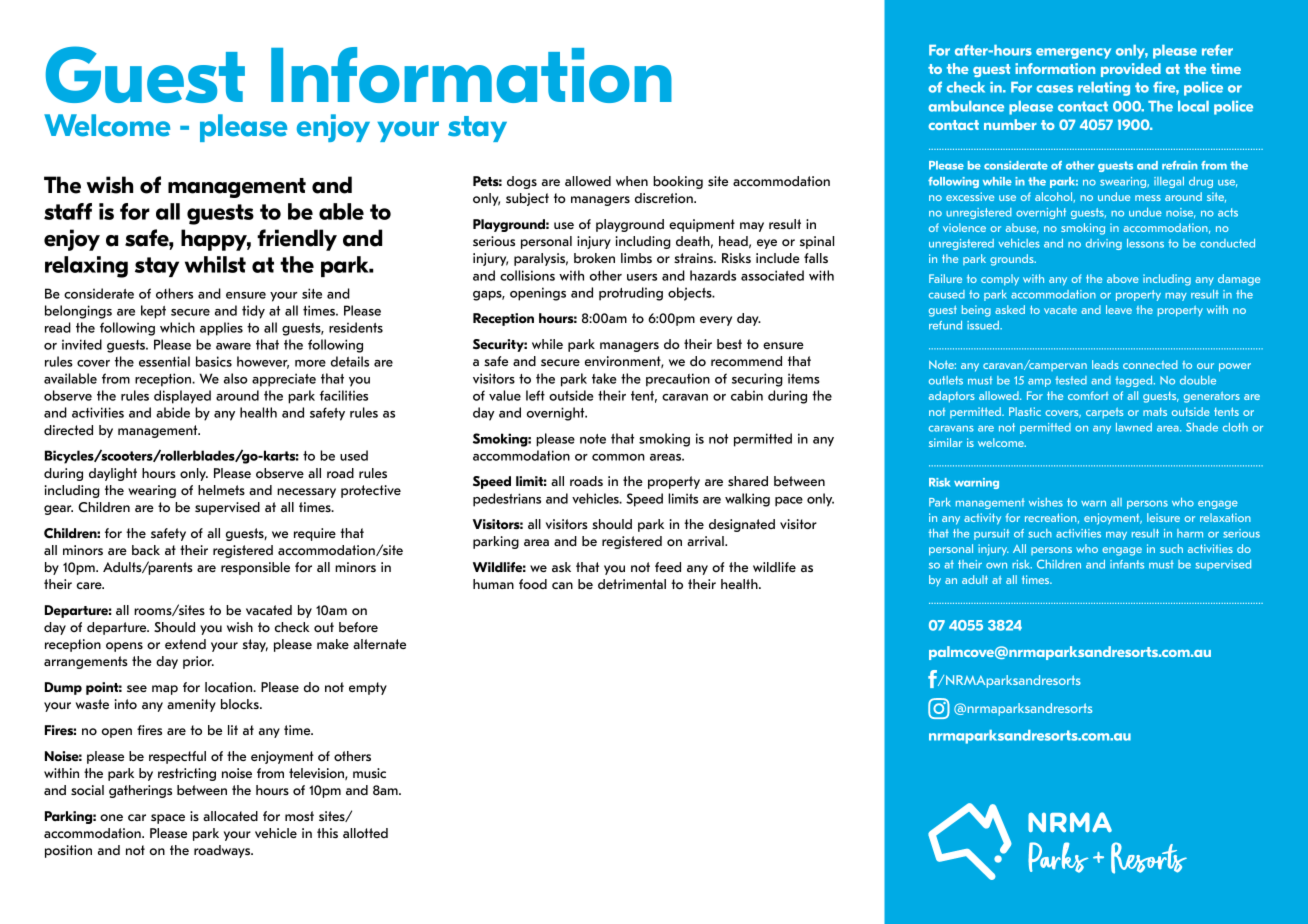 The image size is (1308, 924). What do you see at coordinates (618, 457) in the screenshot?
I see `common` at bounding box center [618, 457].
